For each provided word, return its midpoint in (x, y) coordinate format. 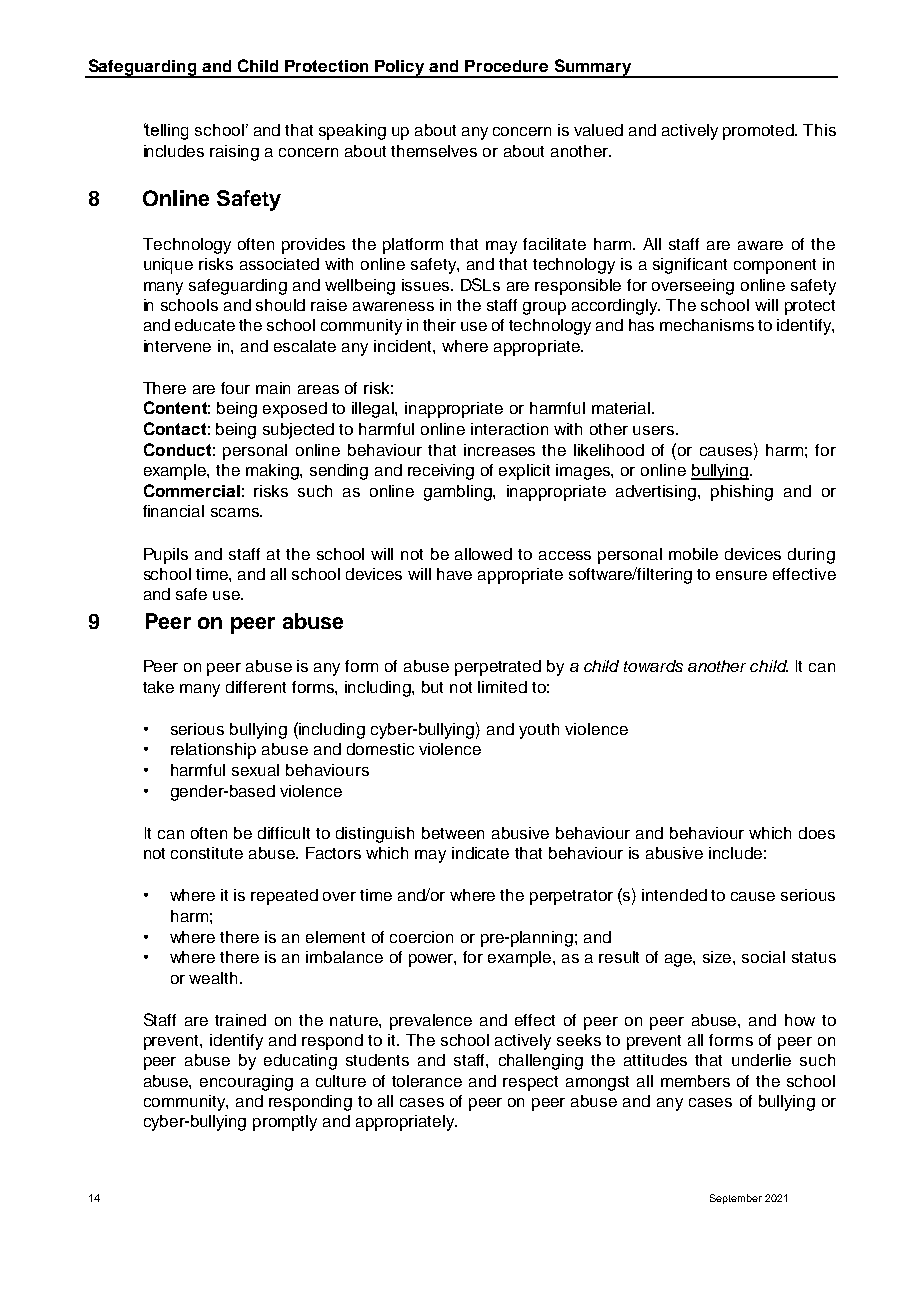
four (235, 388)
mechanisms (707, 325)
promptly (285, 1123)
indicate (480, 853)
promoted (760, 132)
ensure (741, 575)
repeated (284, 897)
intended (674, 895)
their (439, 325)
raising (234, 153)
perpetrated (498, 668)
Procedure (506, 66)
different (256, 687)
